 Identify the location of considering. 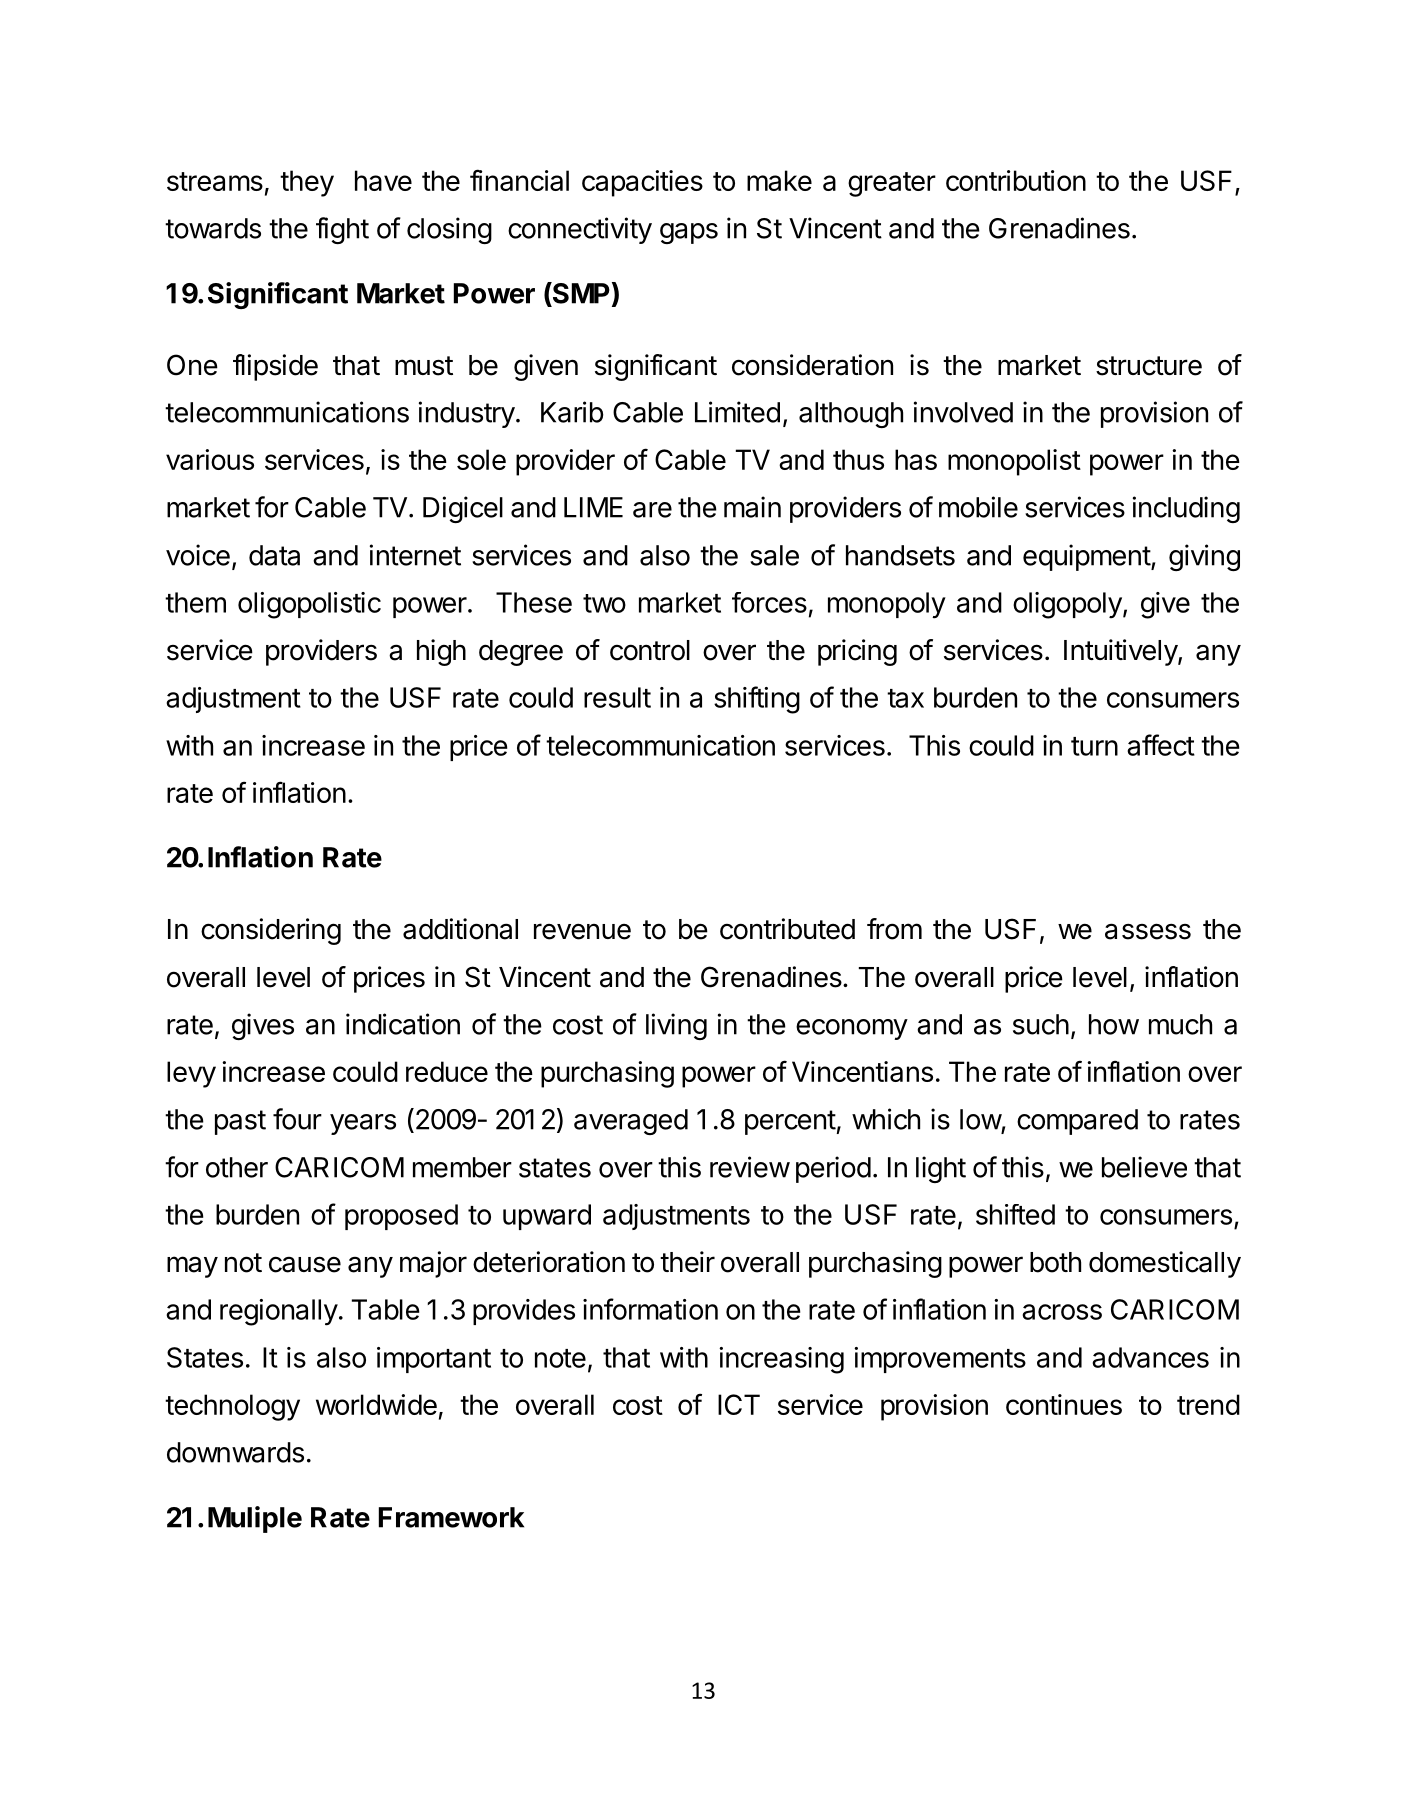
(271, 931).
